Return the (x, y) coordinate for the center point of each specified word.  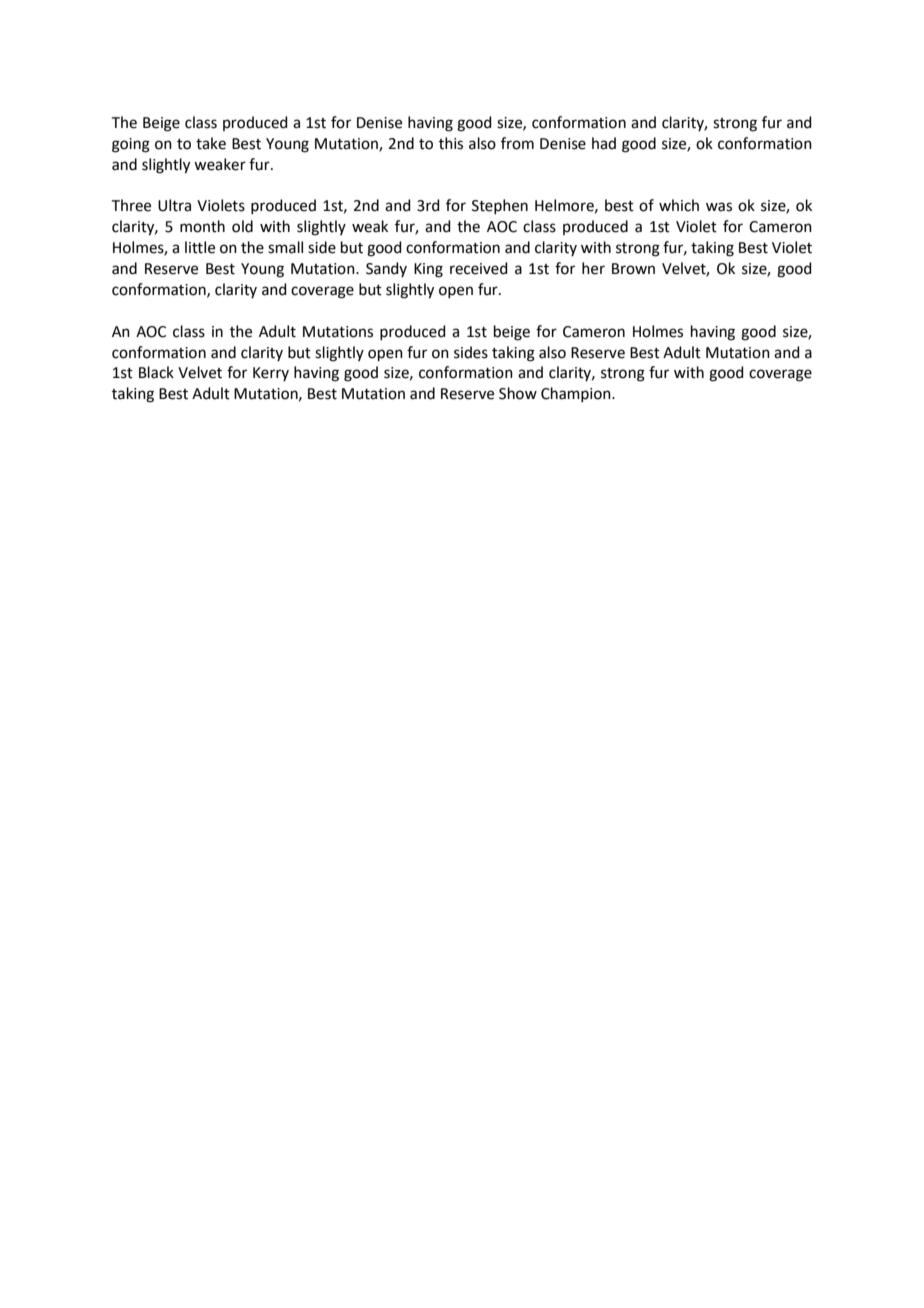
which (679, 205)
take (211, 143)
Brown (633, 269)
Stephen (500, 206)
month (202, 226)
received (479, 268)
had (604, 143)
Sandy (386, 269)
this (451, 143)
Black (156, 372)
